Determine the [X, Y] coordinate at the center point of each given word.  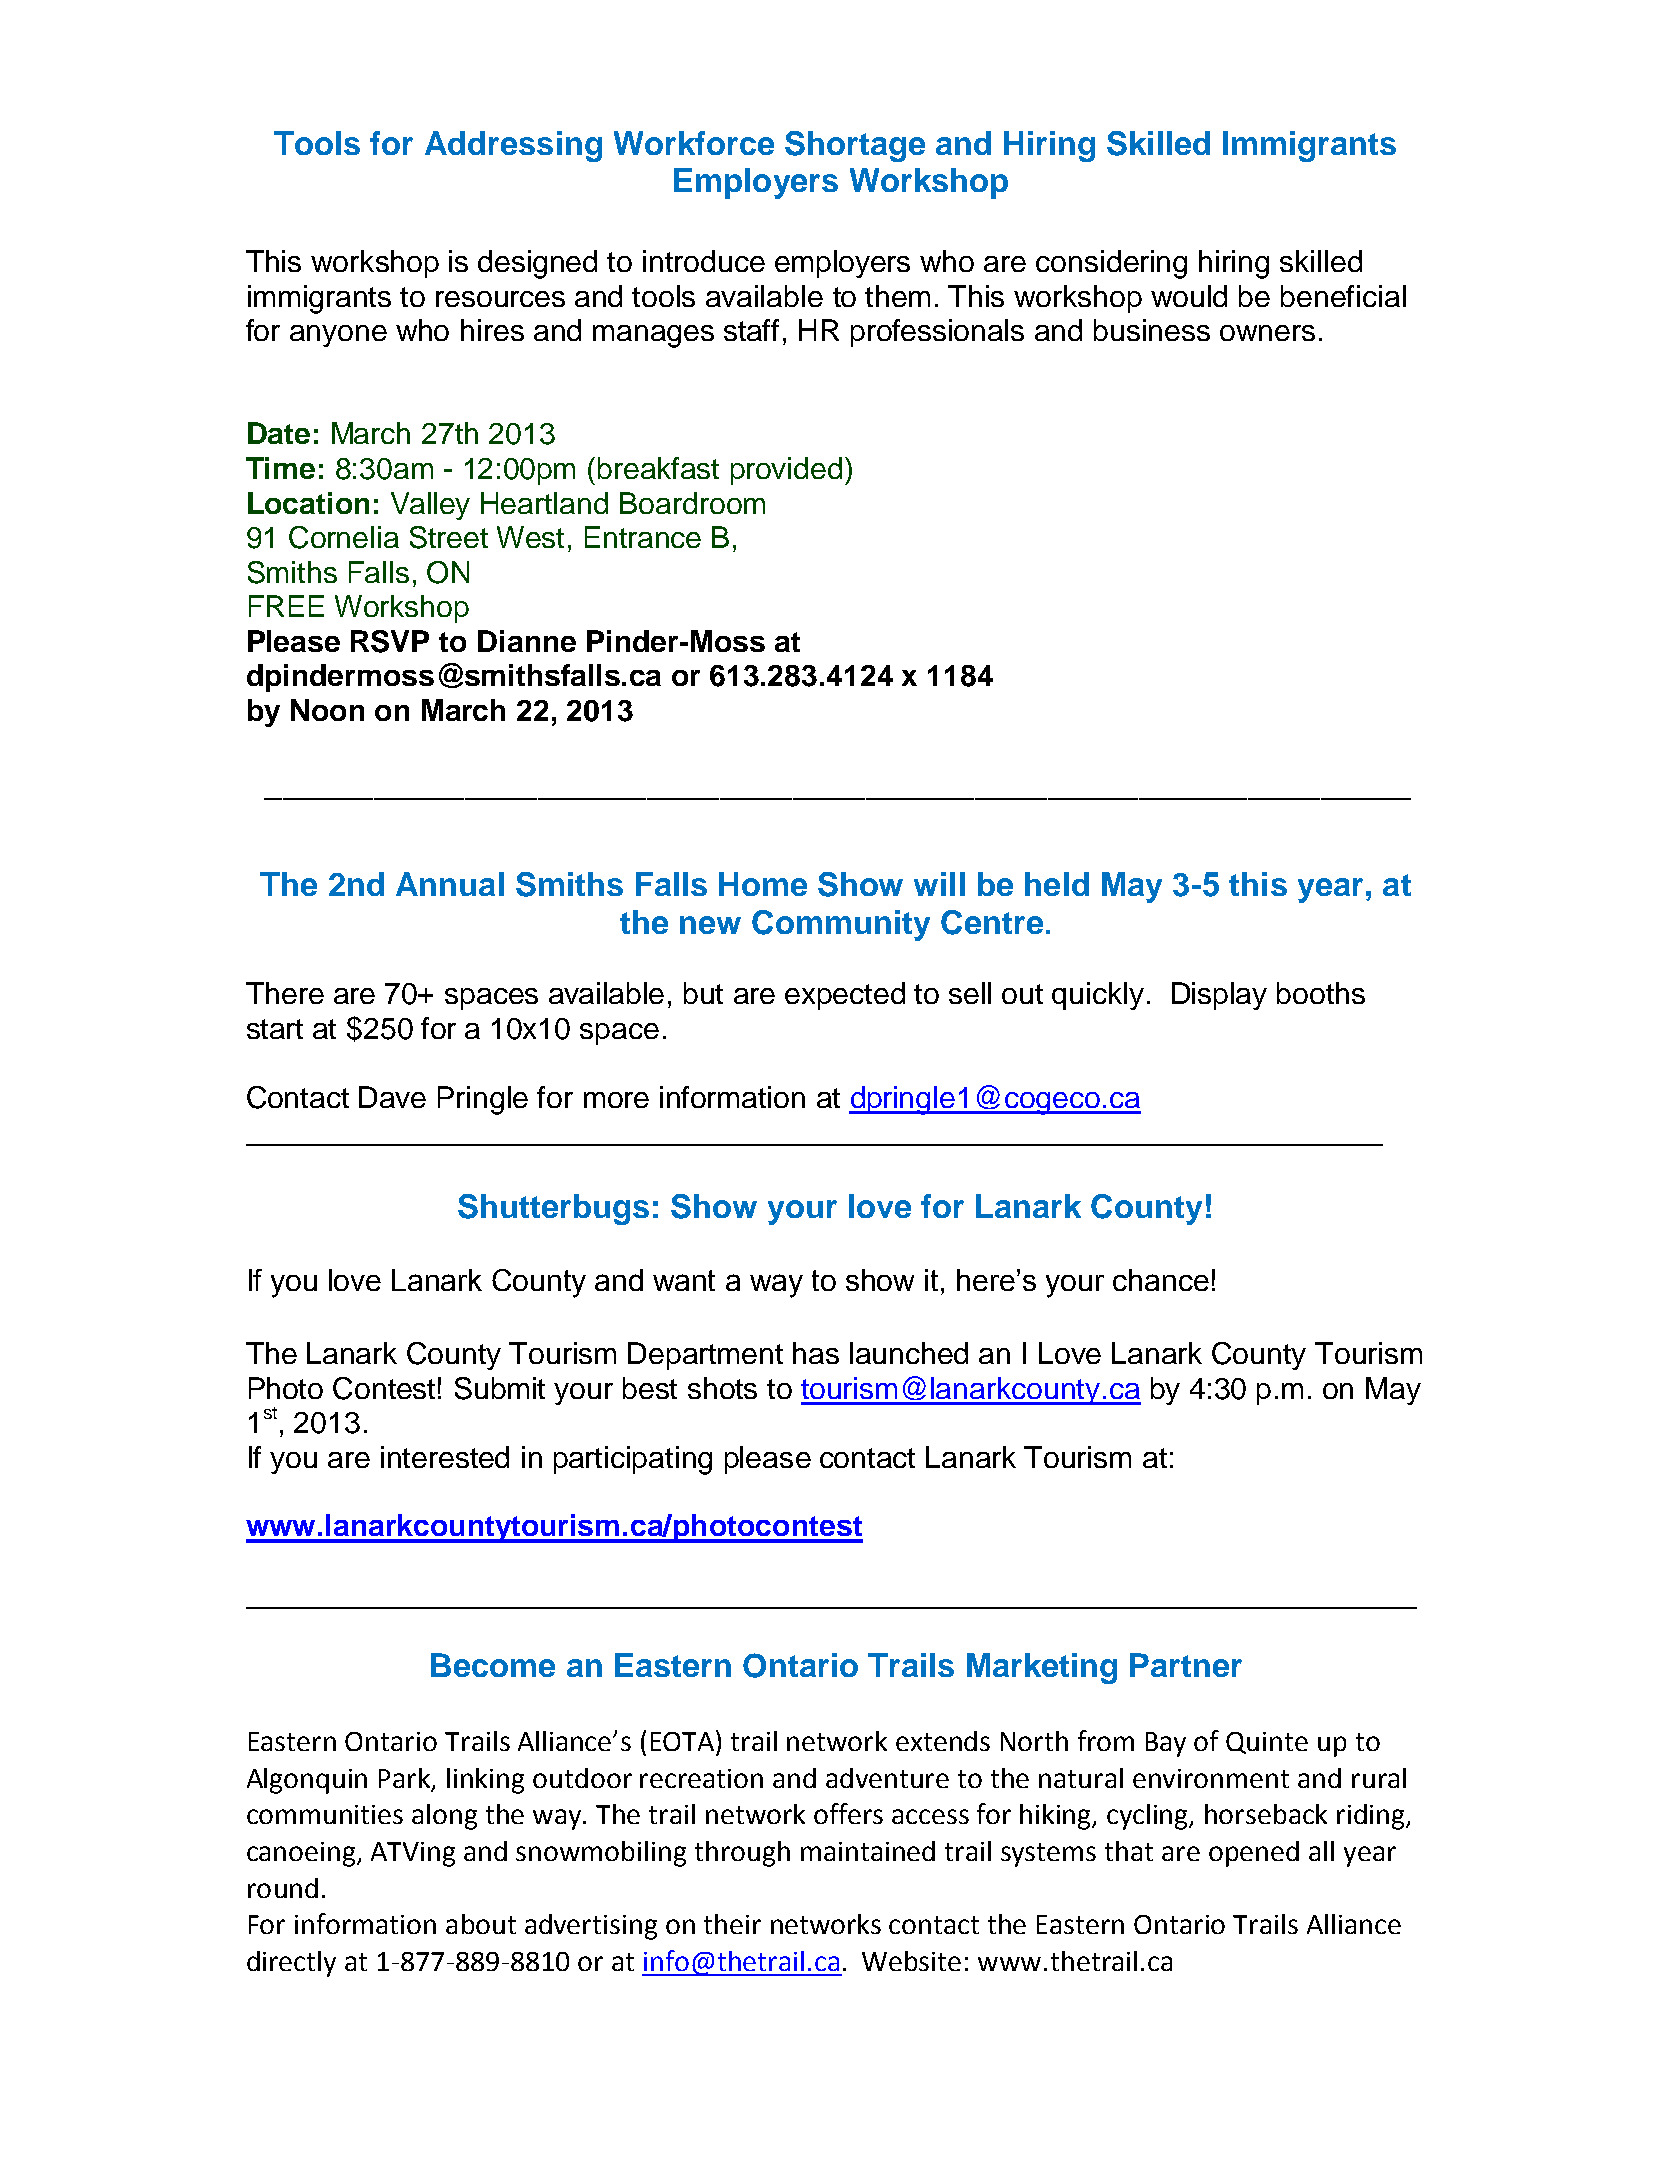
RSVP [390, 641]
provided [786, 471]
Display [1219, 996]
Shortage [855, 146]
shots [722, 1388]
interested [445, 1457]
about [481, 1924]
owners [1267, 333]
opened [1254, 1854]
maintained [868, 1851]
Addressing [513, 146]
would [1189, 296]
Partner [1186, 1665]
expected [845, 996]
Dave [392, 1097]
